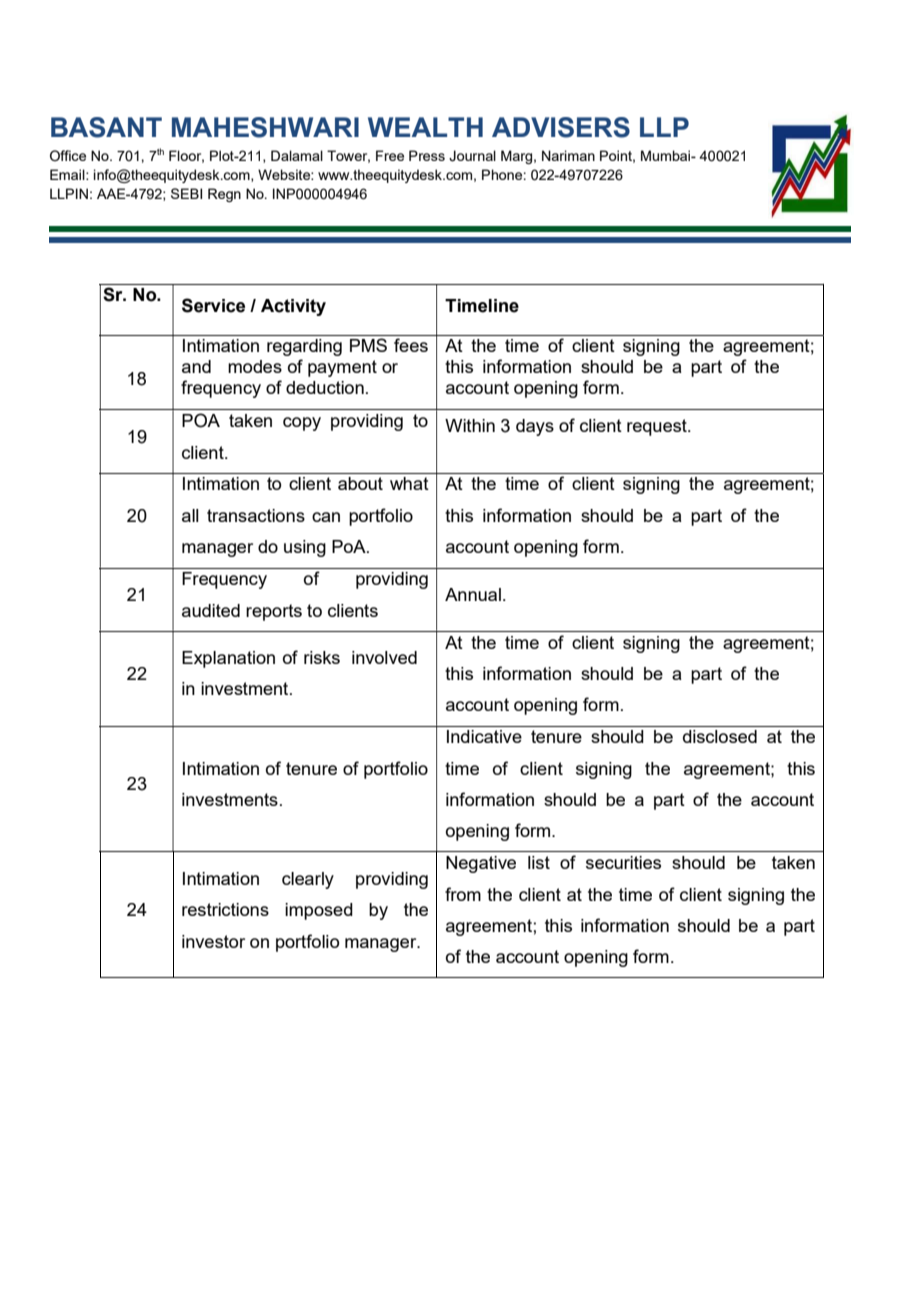 Image resolution: width=924 pixels, height=1308 pixels. What do you see at coordinates (196, 366) in the screenshot?
I see `and` at bounding box center [196, 366].
